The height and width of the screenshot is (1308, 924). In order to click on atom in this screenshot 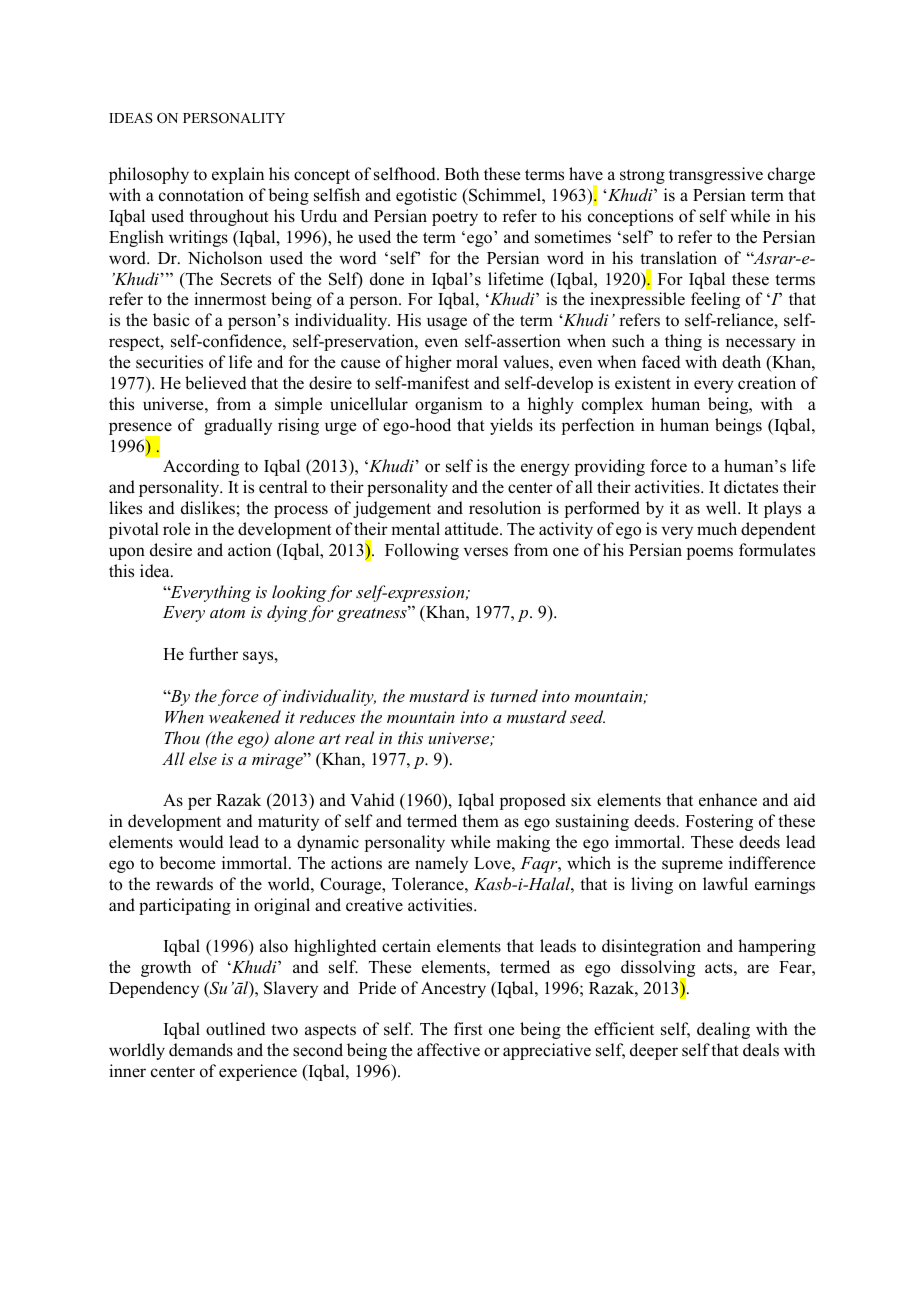, I will do `click(227, 613)`.
